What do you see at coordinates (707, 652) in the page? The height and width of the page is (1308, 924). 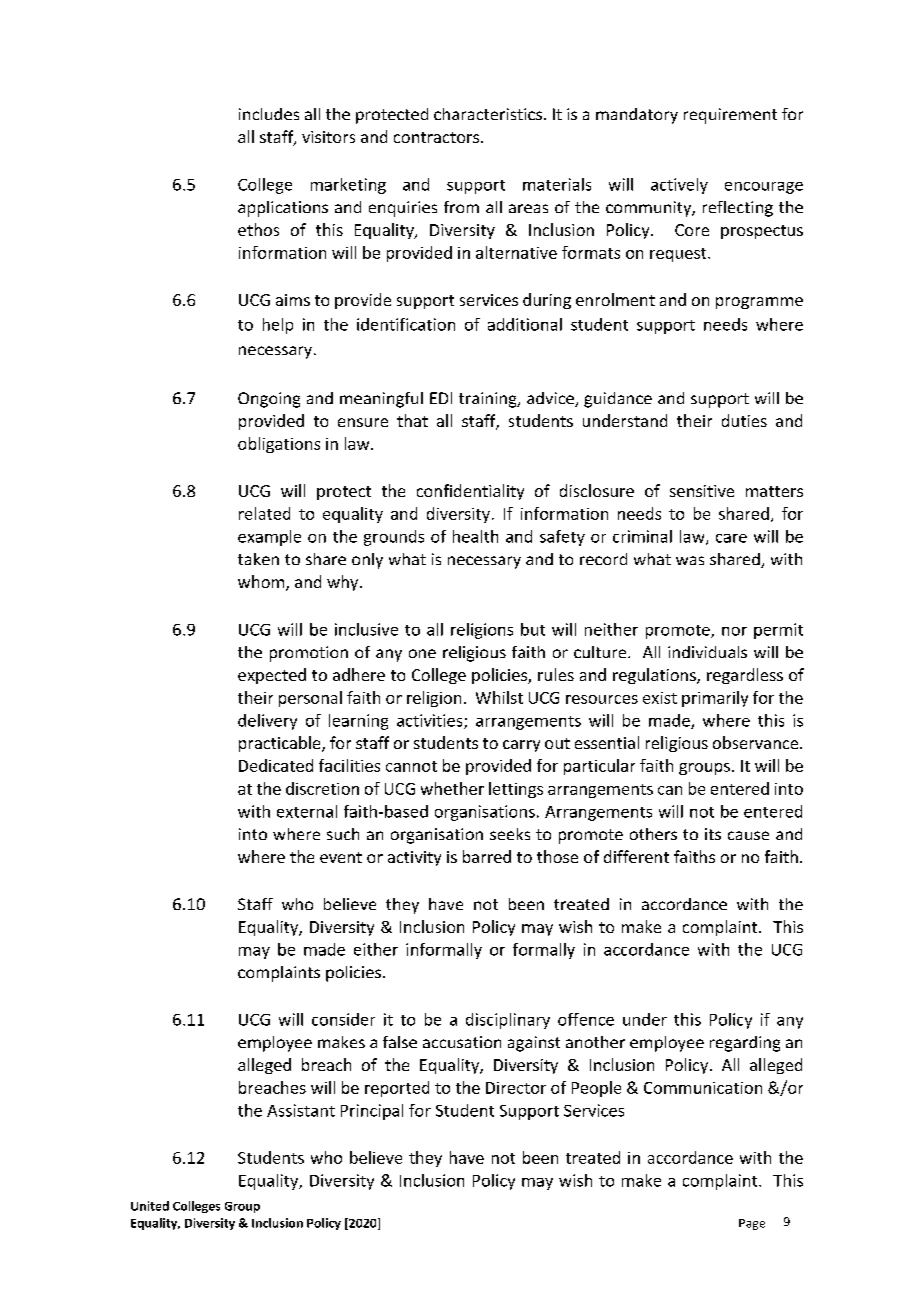 I see `individuals` at bounding box center [707, 652].
